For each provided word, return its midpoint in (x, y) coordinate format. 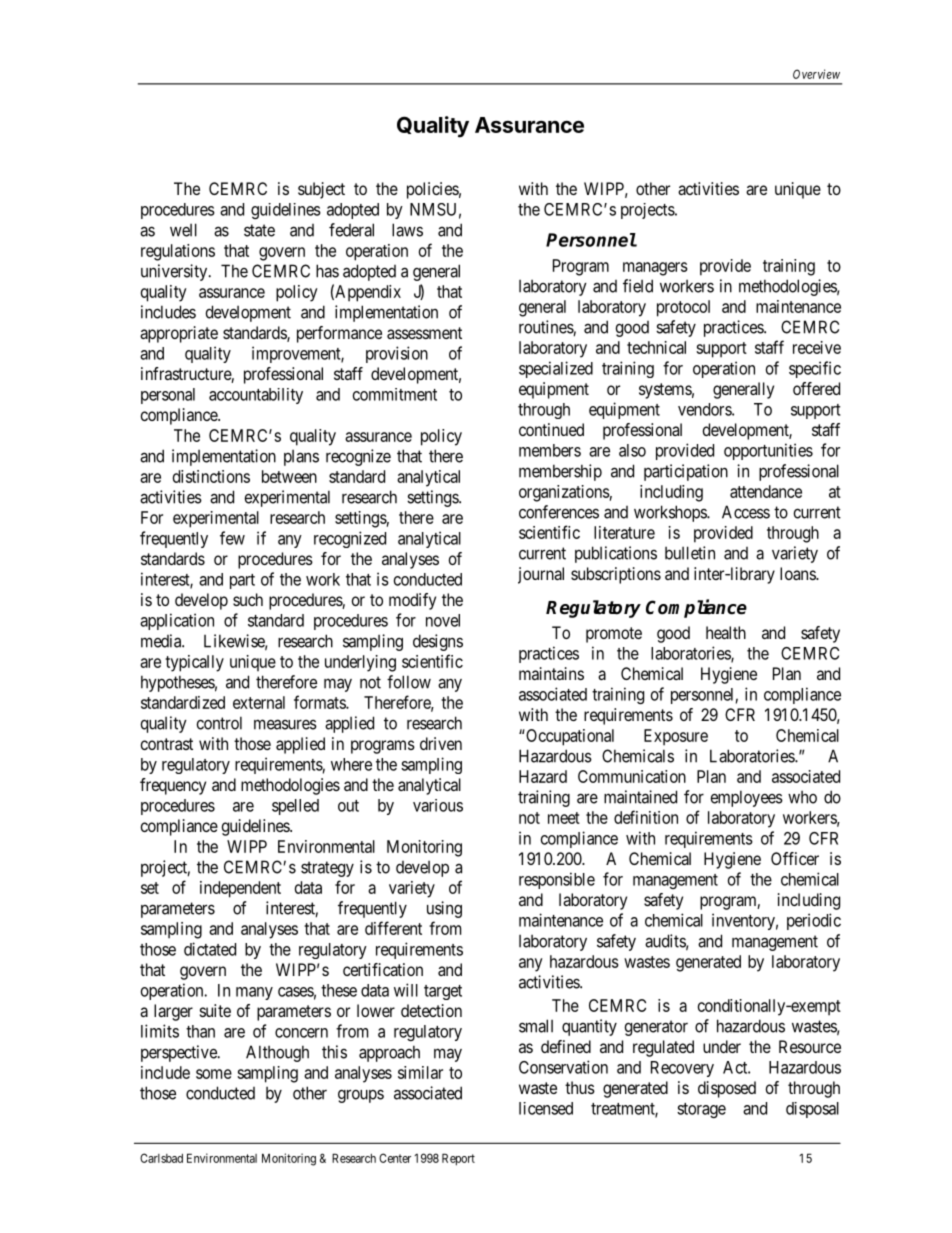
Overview (816, 74)
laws (407, 230)
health (726, 632)
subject (321, 190)
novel (443, 620)
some (214, 1074)
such (248, 599)
